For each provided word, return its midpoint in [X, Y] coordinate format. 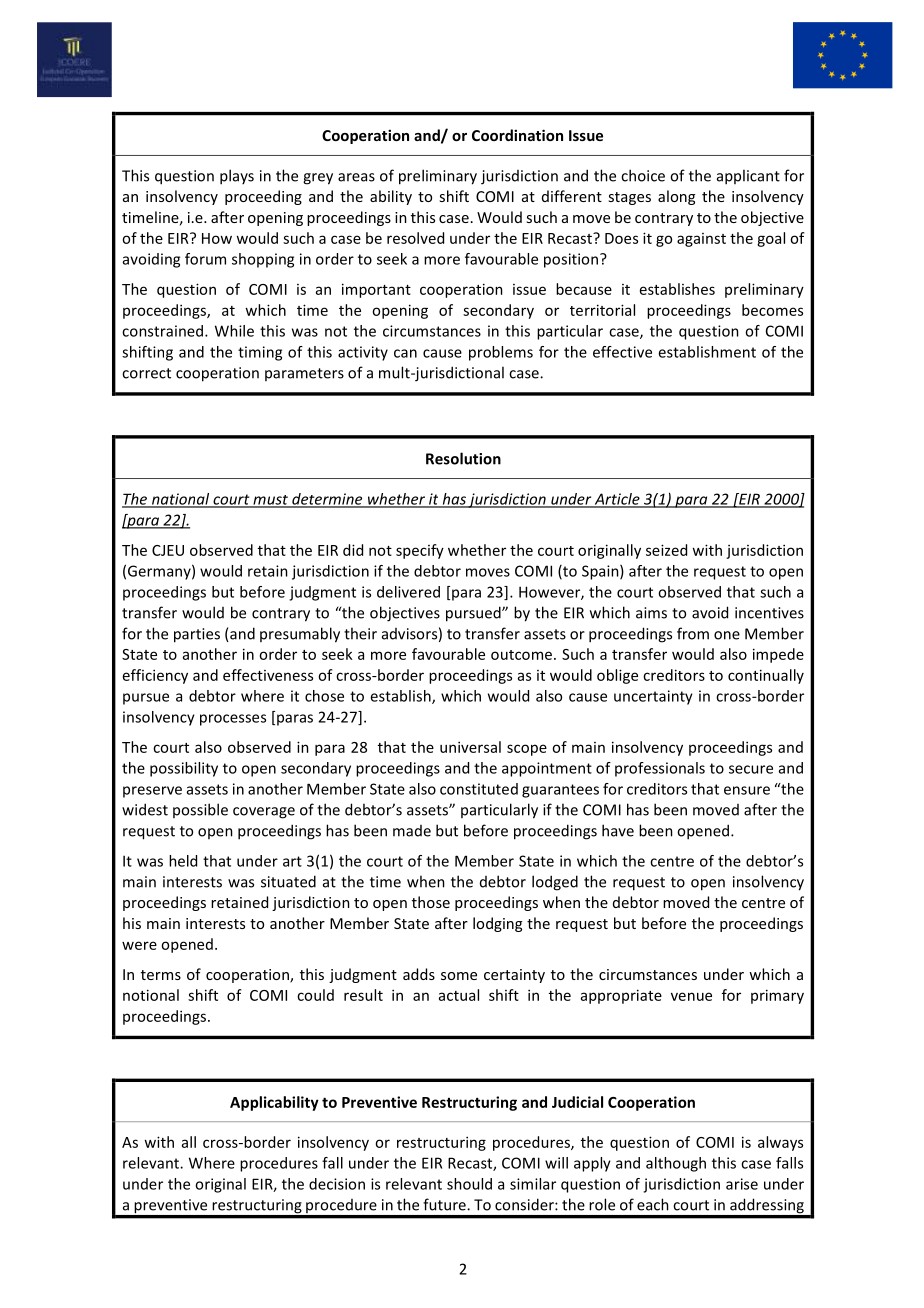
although [676, 1164]
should [469, 1184]
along [676, 197]
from [693, 633]
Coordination [517, 135]
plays [237, 177]
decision [337, 1184]
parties [197, 635]
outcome [521, 655]
